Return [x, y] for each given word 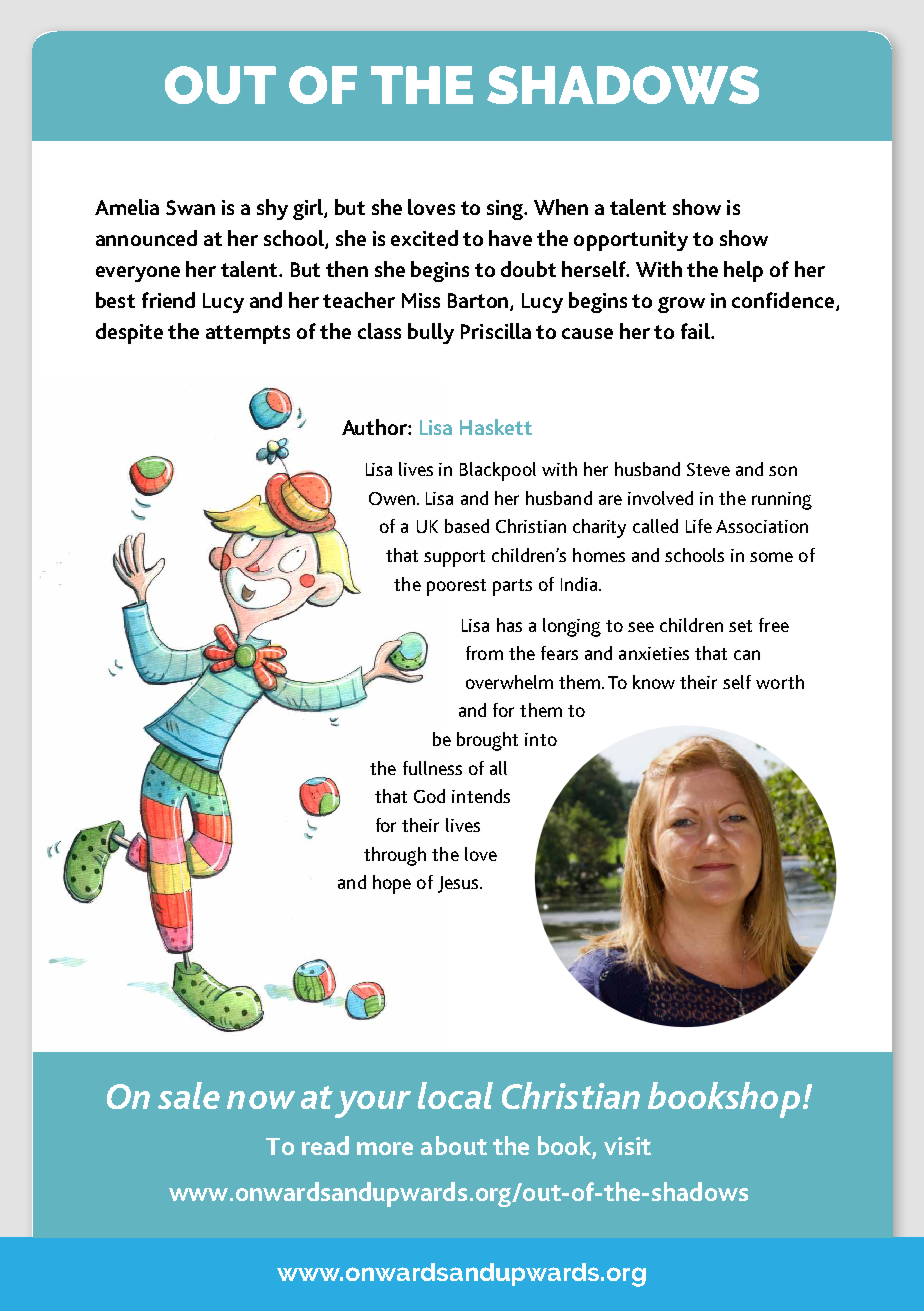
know [654, 682]
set [740, 626]
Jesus [459, 884]
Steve [708, 469]
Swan [190, 207]
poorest [456, 587]
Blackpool [498, 471]
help [743, 271]
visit [627, 1146]
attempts [248, 334]
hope [392, 884]
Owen [392, 498]
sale [189, 1095]
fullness [432, 768]
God [429, 796]
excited [424, 238]
